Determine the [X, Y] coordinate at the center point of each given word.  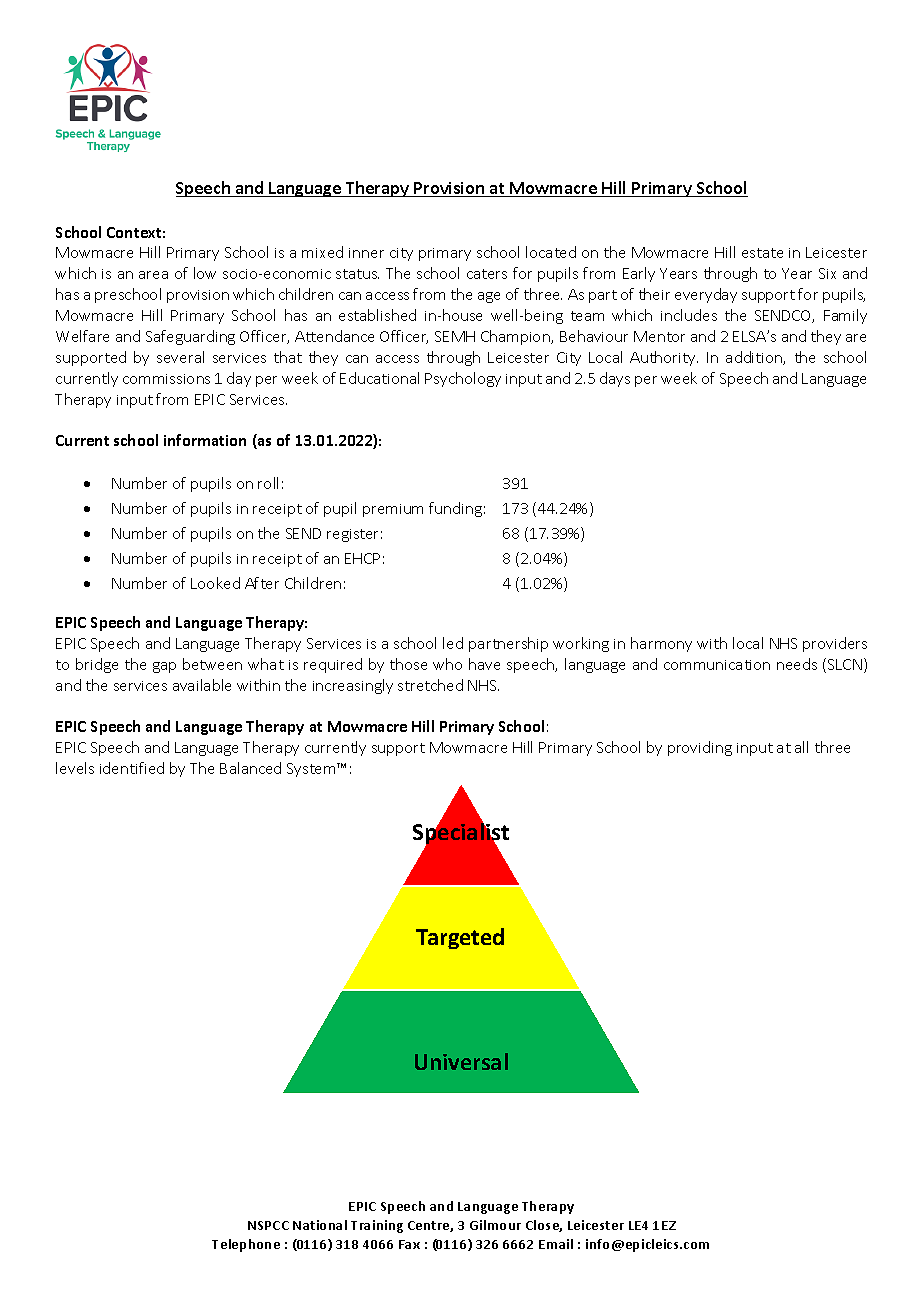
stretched [430, 685]
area [153, 275]
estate [762, 253]
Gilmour [495, 1225]
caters [487, 274]
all [801, 747]
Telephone [246, 1245]
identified [132, 768]
